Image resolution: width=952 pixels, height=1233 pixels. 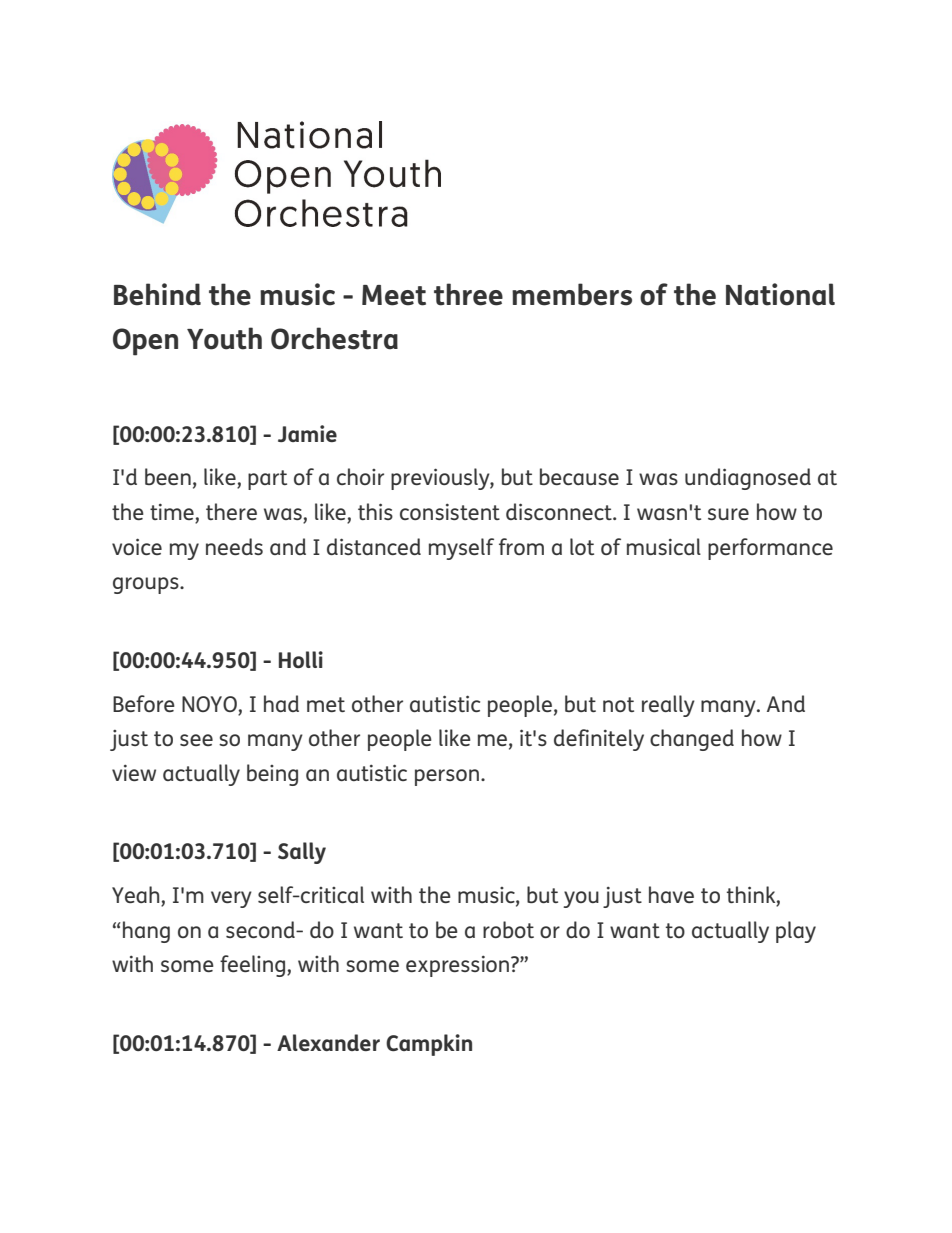 What do you see at coordinates (301, 659) in the screenshot?
I see `Holli` at bounding box center [301, 659].
